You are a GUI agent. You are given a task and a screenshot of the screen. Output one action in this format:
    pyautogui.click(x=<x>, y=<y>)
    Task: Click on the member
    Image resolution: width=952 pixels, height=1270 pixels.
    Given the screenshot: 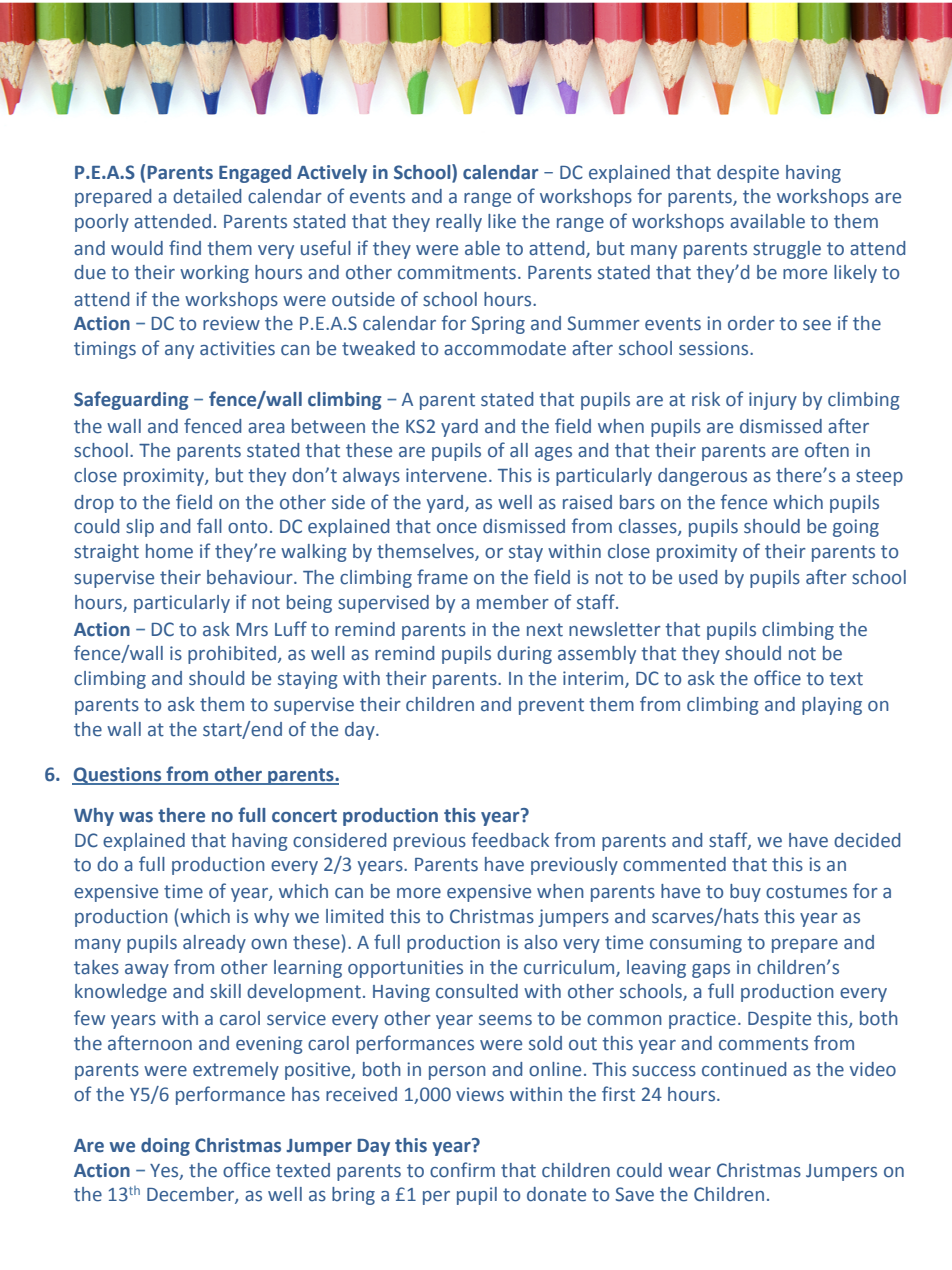 What is the action you would take?
    pyautogui.click(x=513, y=602)
